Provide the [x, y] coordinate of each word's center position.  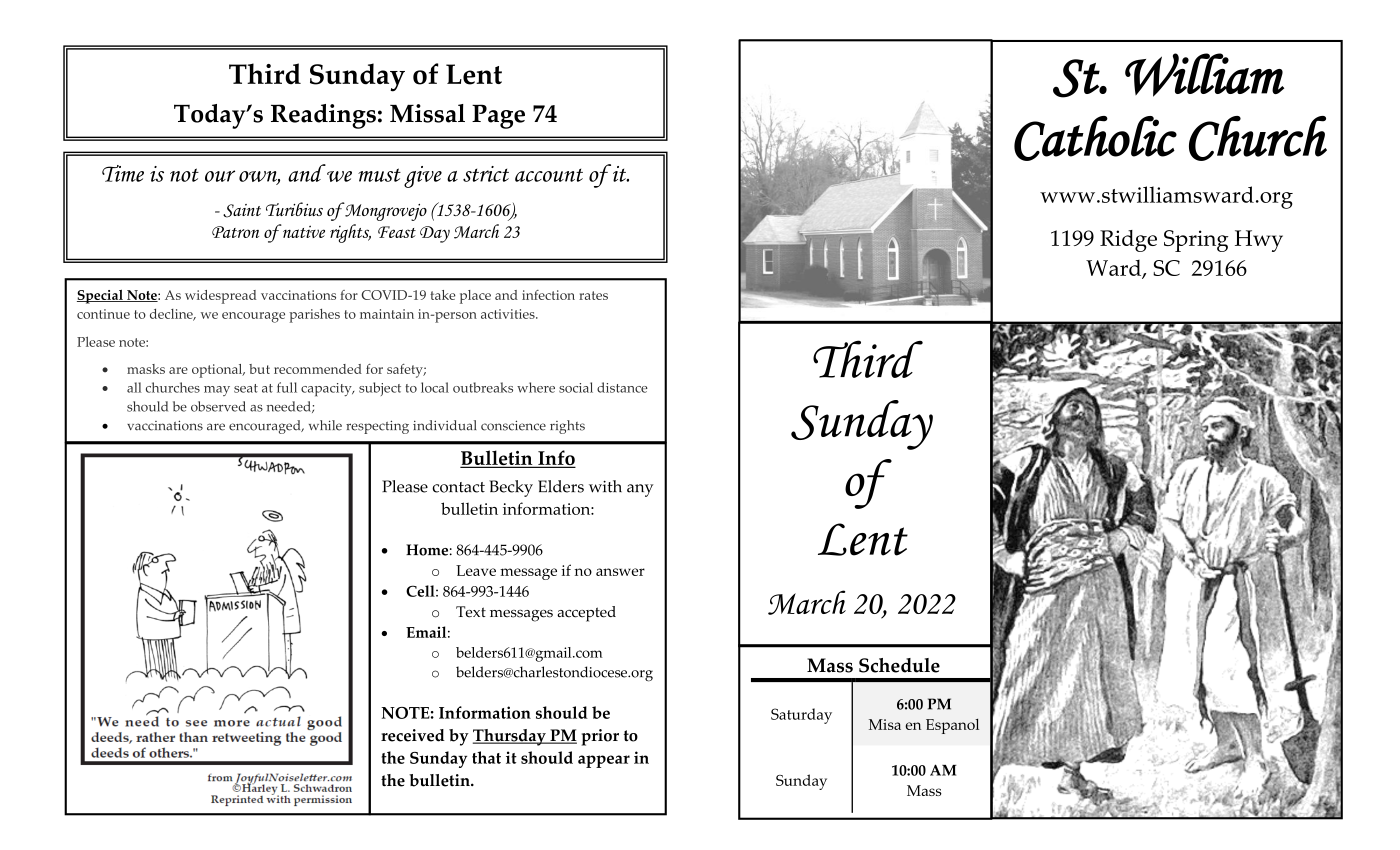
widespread [221, 297]
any [640, 490]
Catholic [1095, 138]
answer [620, 572]
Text [471, 612]
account [549, 175]
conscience [513, 425]
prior [600, 737]
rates [593, 295]
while [325, 425]
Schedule [899, 665]
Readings [323, 116]
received [413, 735]
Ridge [1128, 241]
